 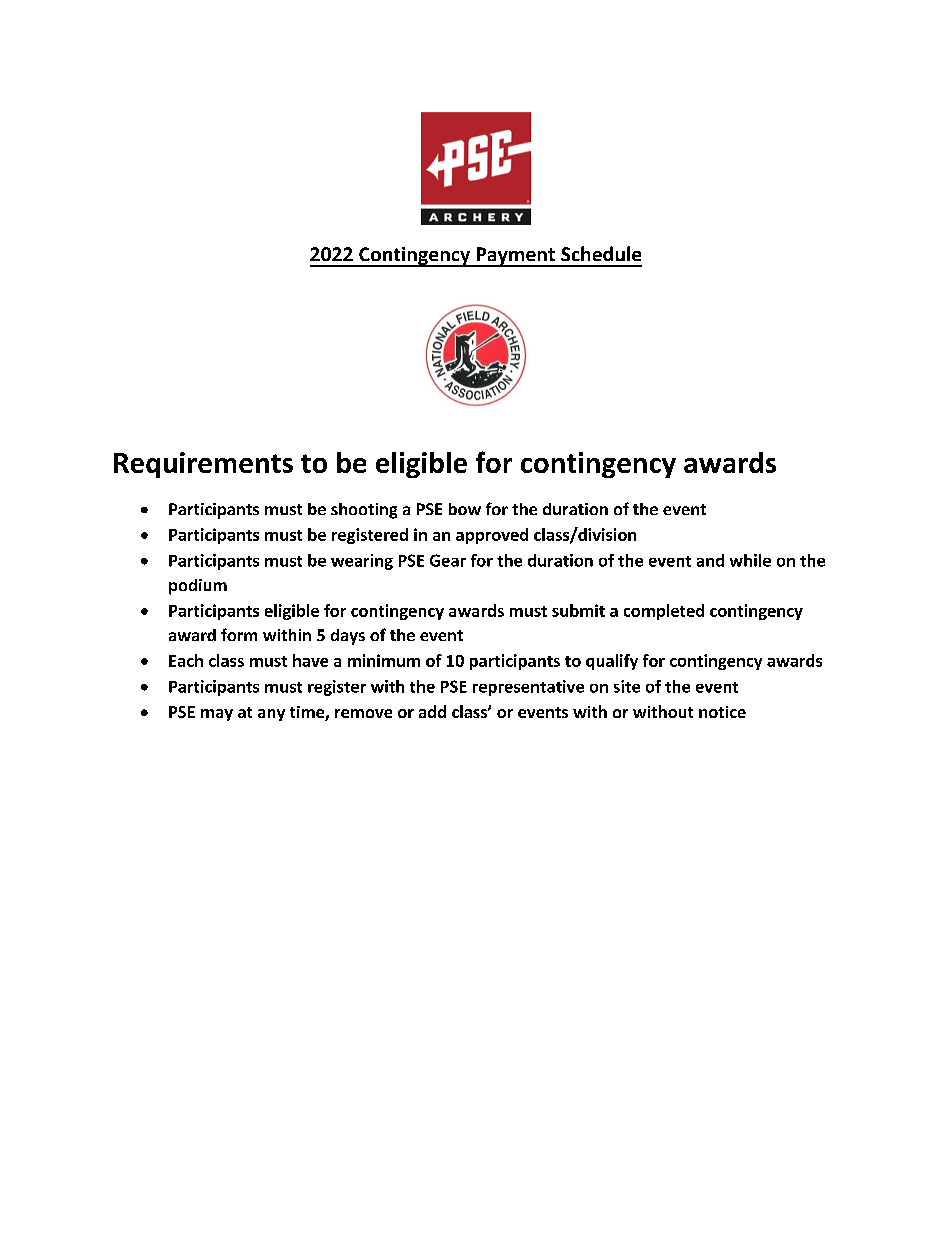 I want to click on approved, so click(x=492, y=536).
